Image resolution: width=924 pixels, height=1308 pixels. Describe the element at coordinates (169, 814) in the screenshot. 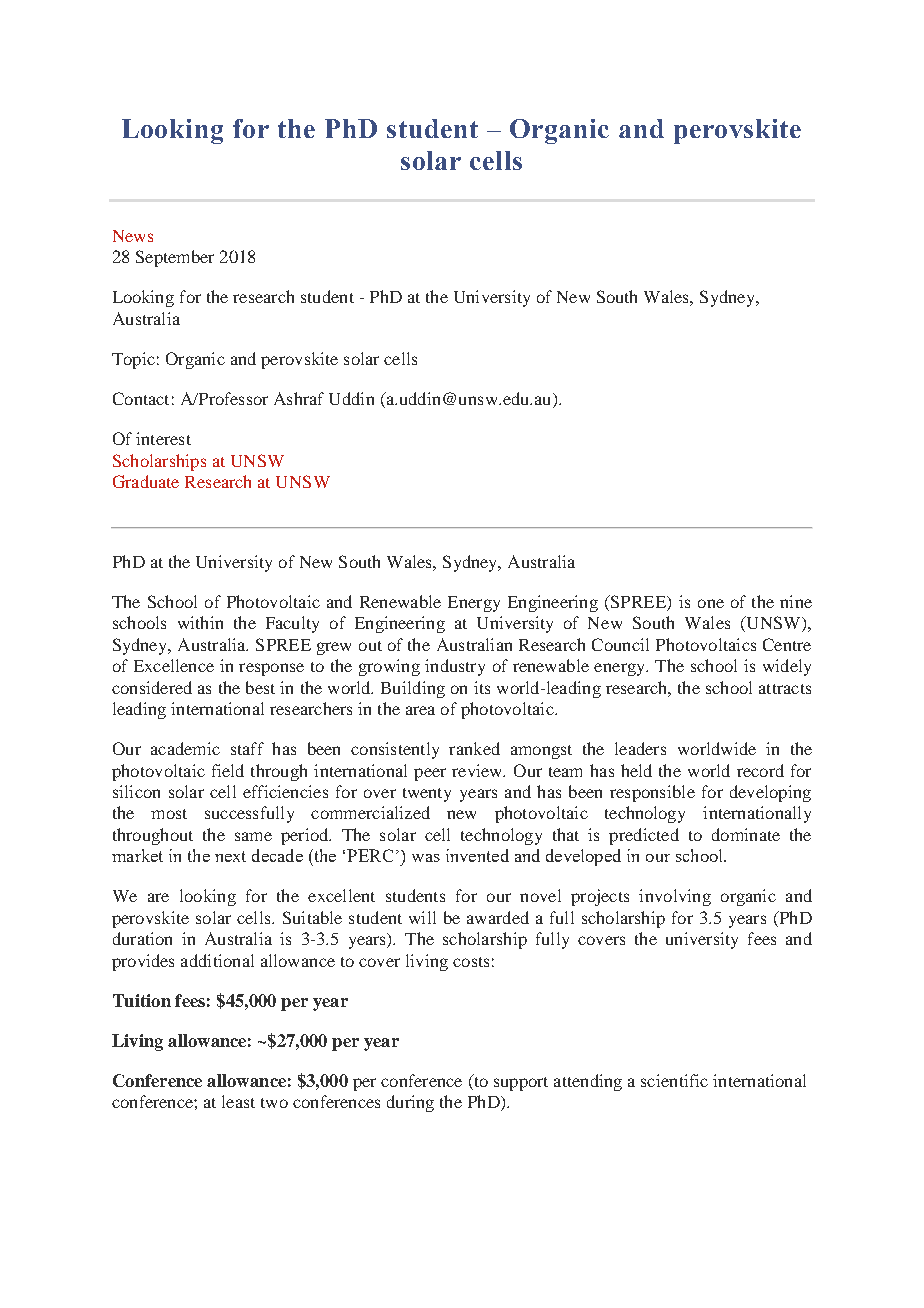

I see `most` at that location.
